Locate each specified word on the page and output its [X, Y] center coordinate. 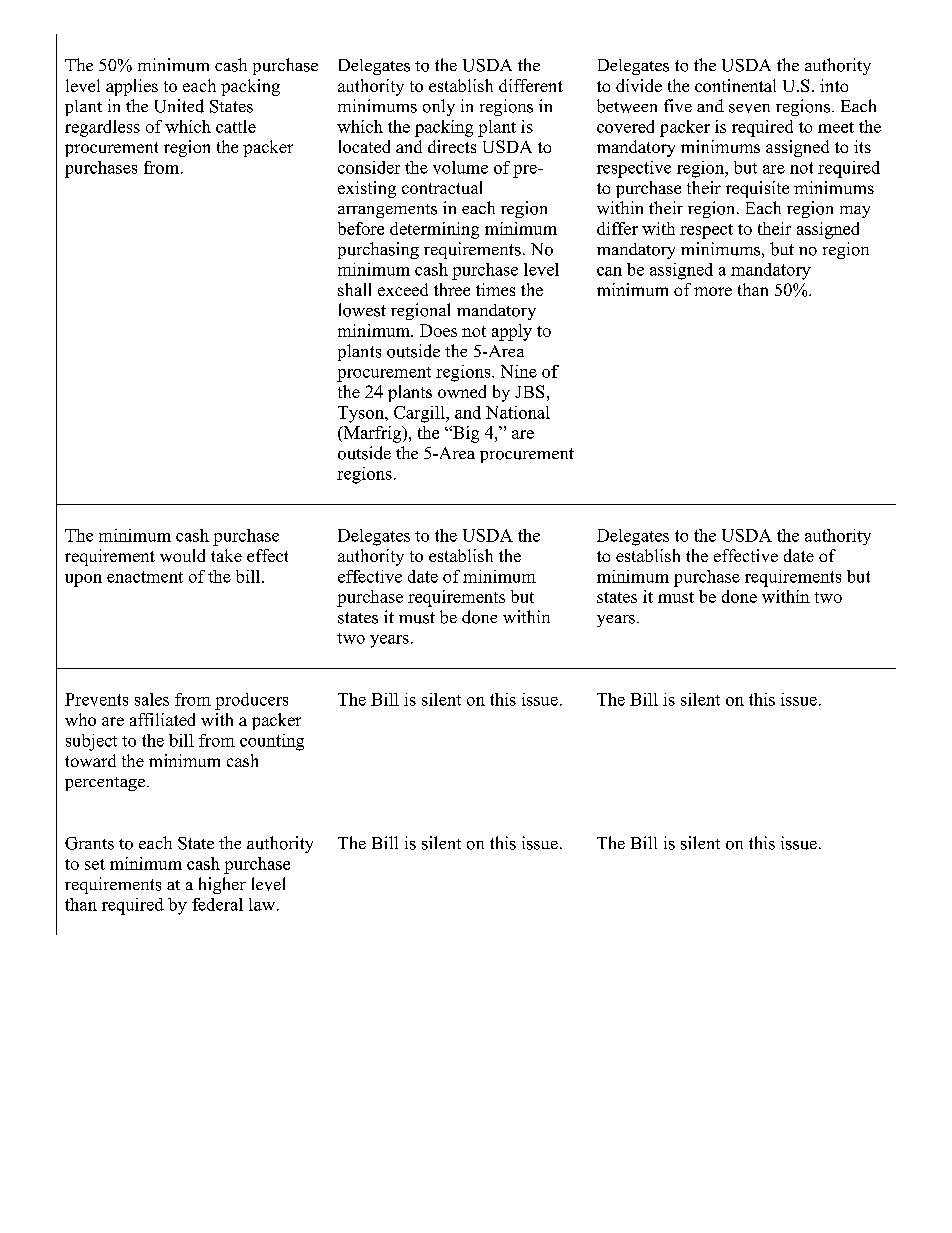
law [262, 904]
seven [749, 108]
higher [222, 885]
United [179, 106]
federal [217, 904]
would [182, 555]
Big [465, 434]
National [518, 412]
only [439, 107]
